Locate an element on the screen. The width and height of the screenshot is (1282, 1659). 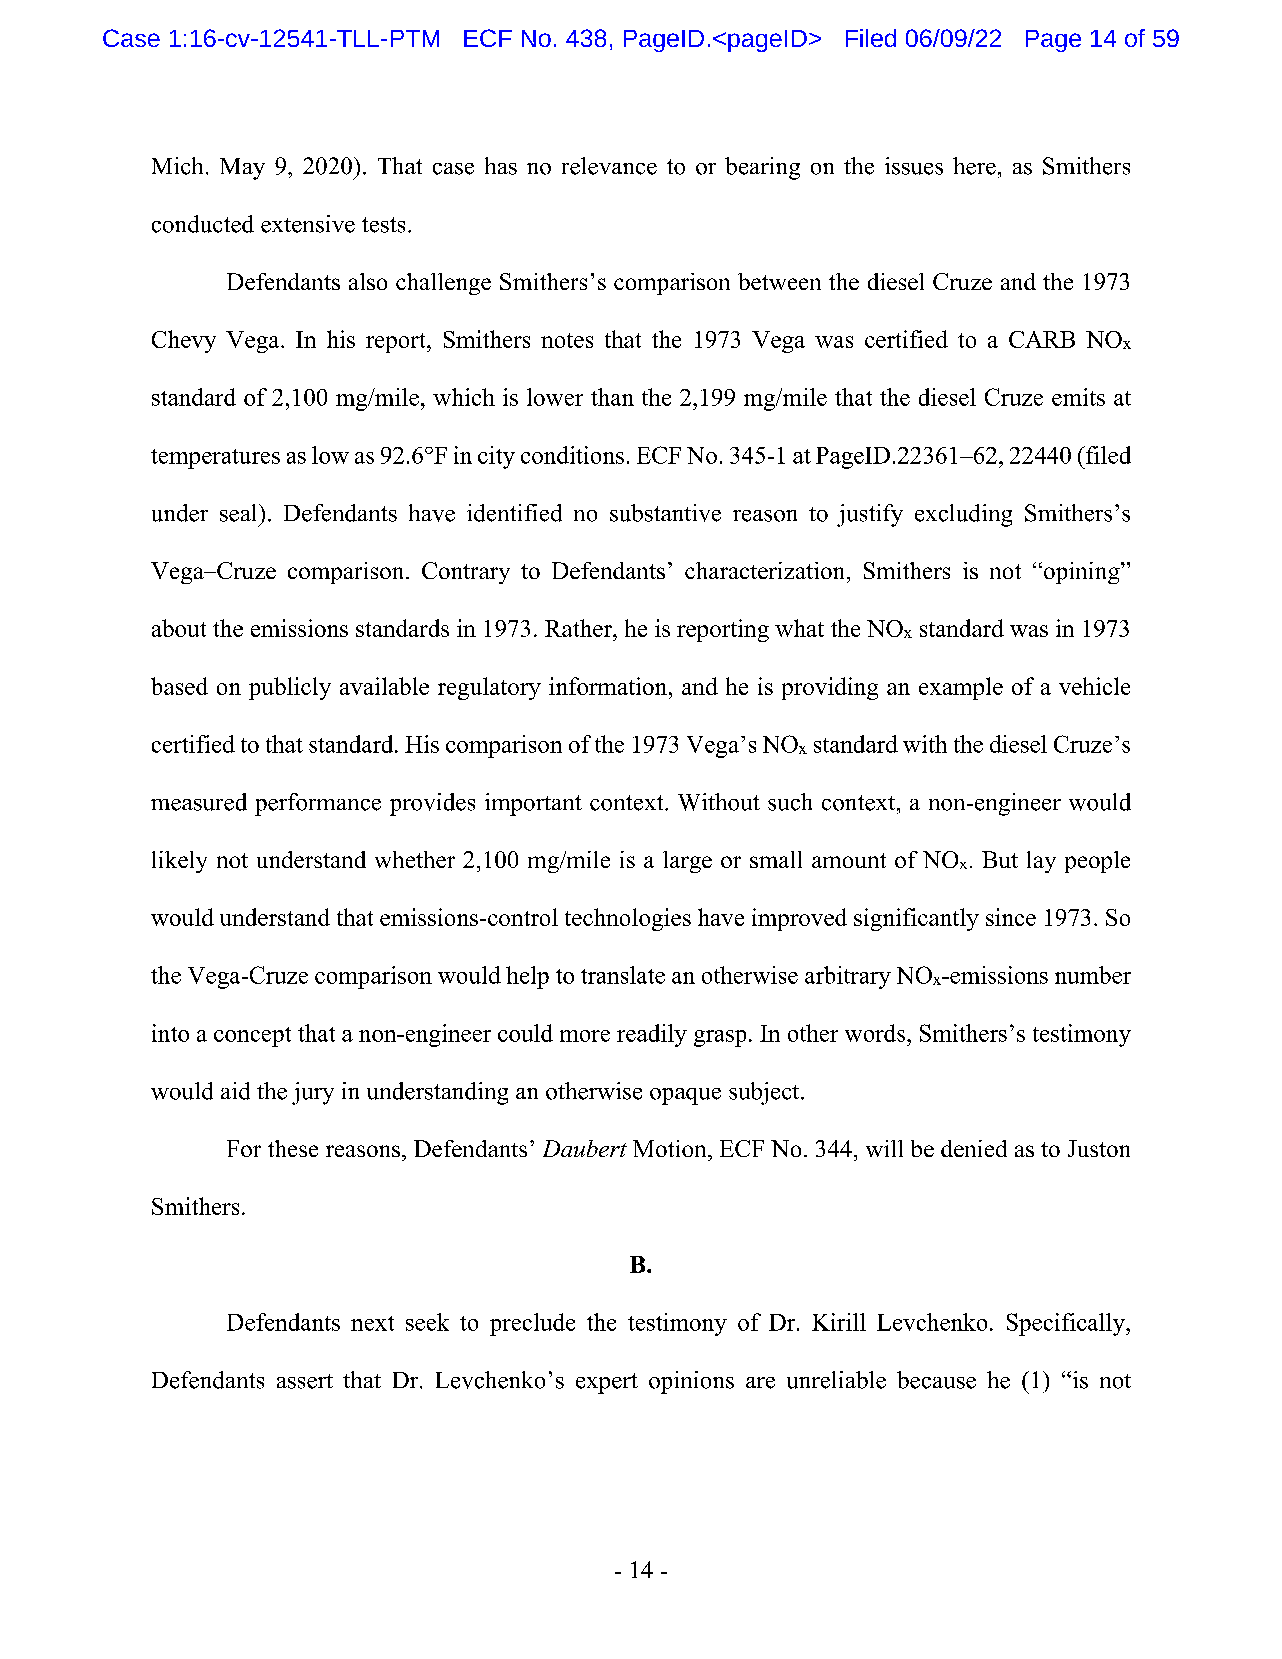
concept is located at coordinates (252, 1037).
